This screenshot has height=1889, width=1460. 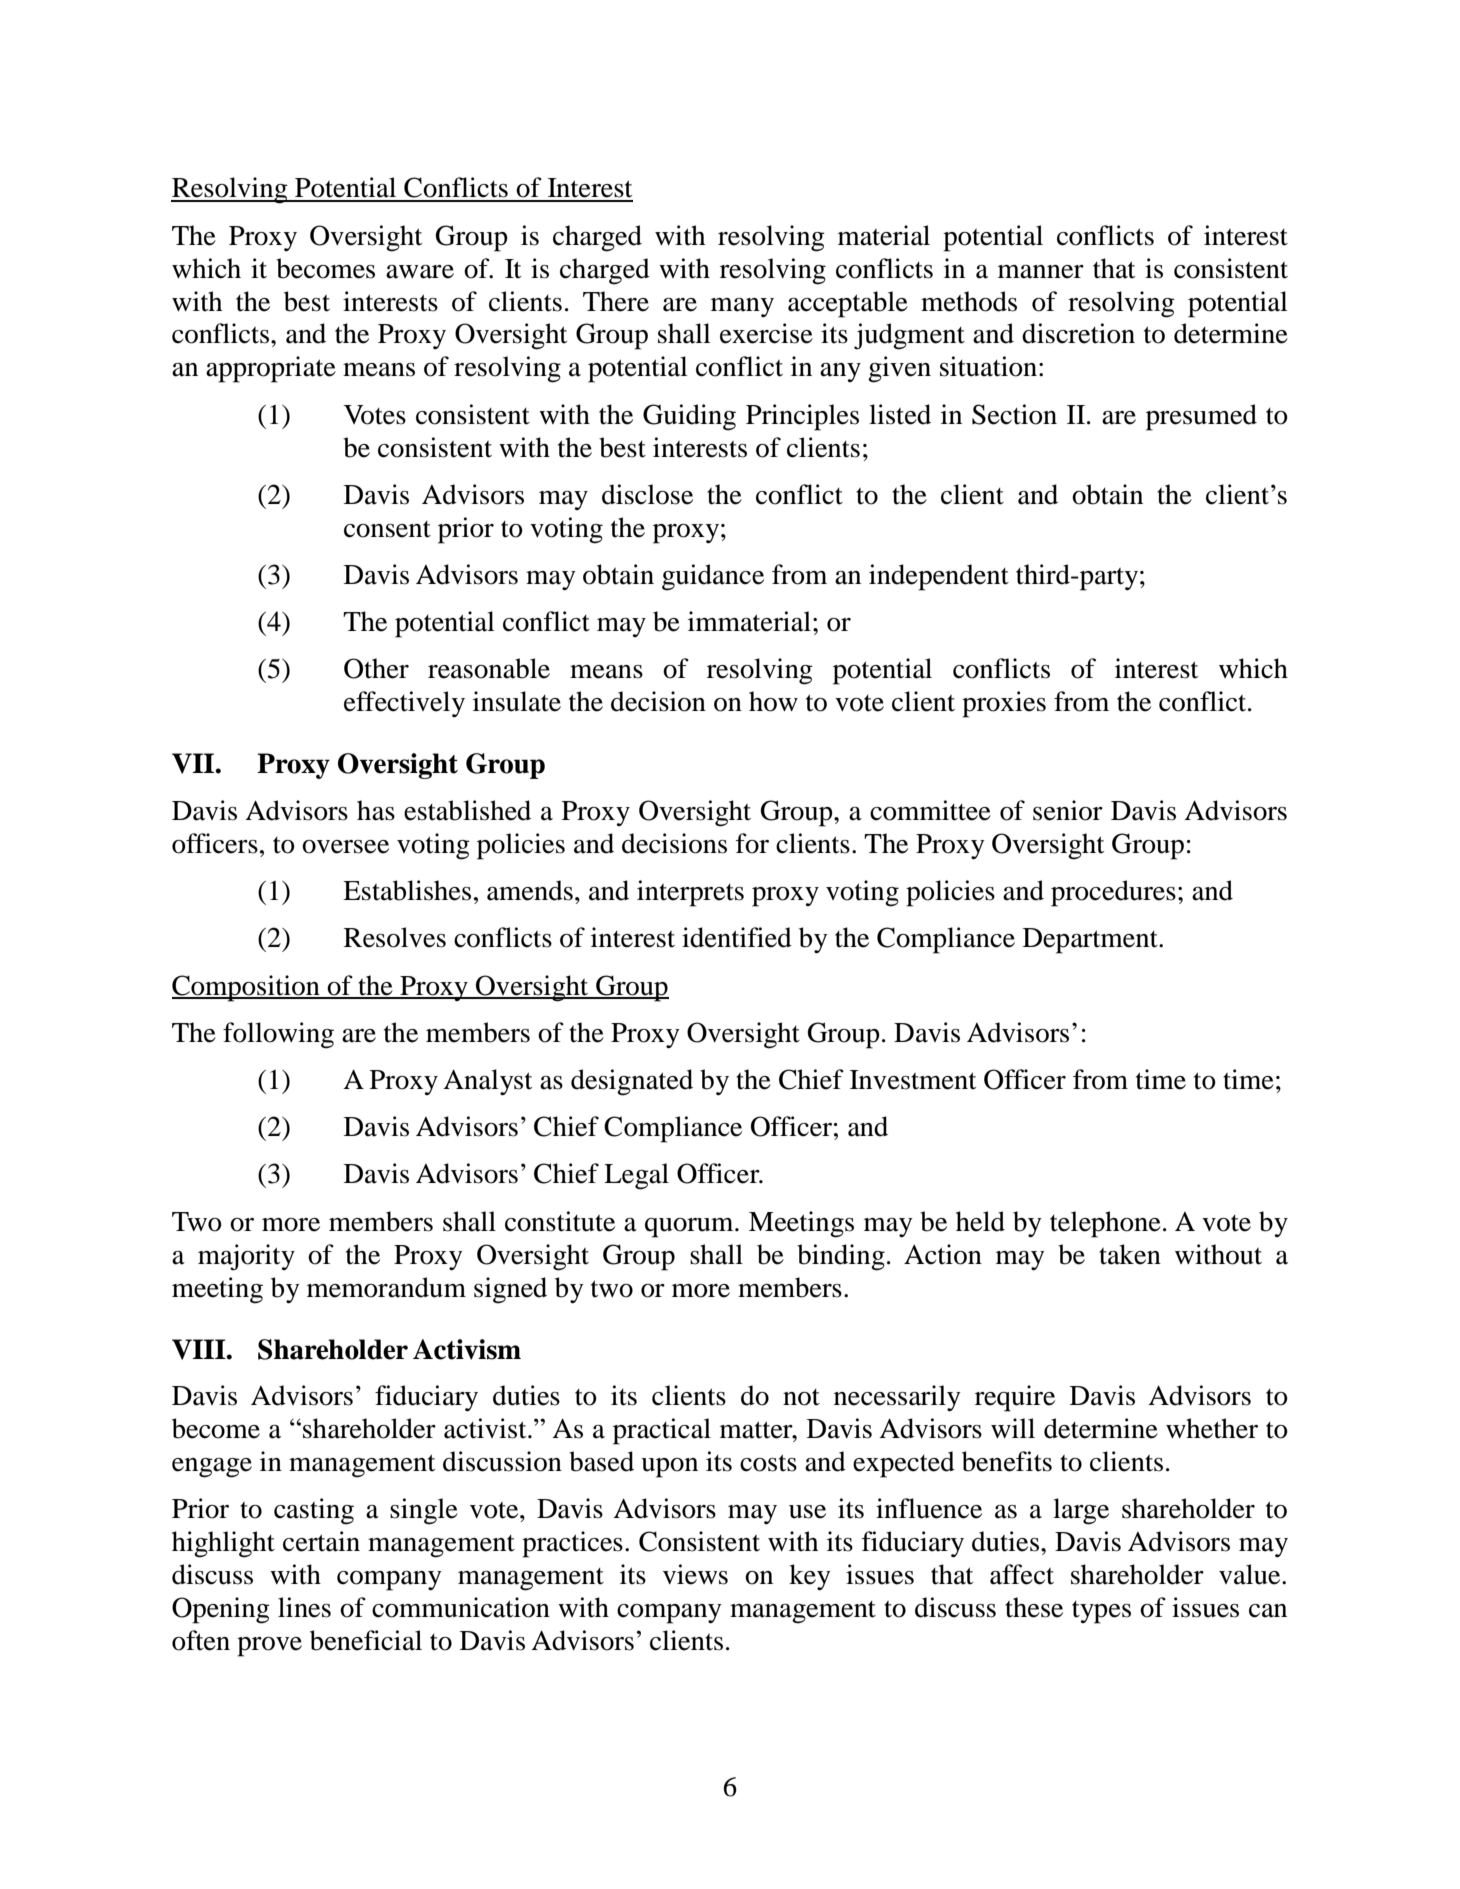 I want to click on effectively, so click(x=404, y=704).
